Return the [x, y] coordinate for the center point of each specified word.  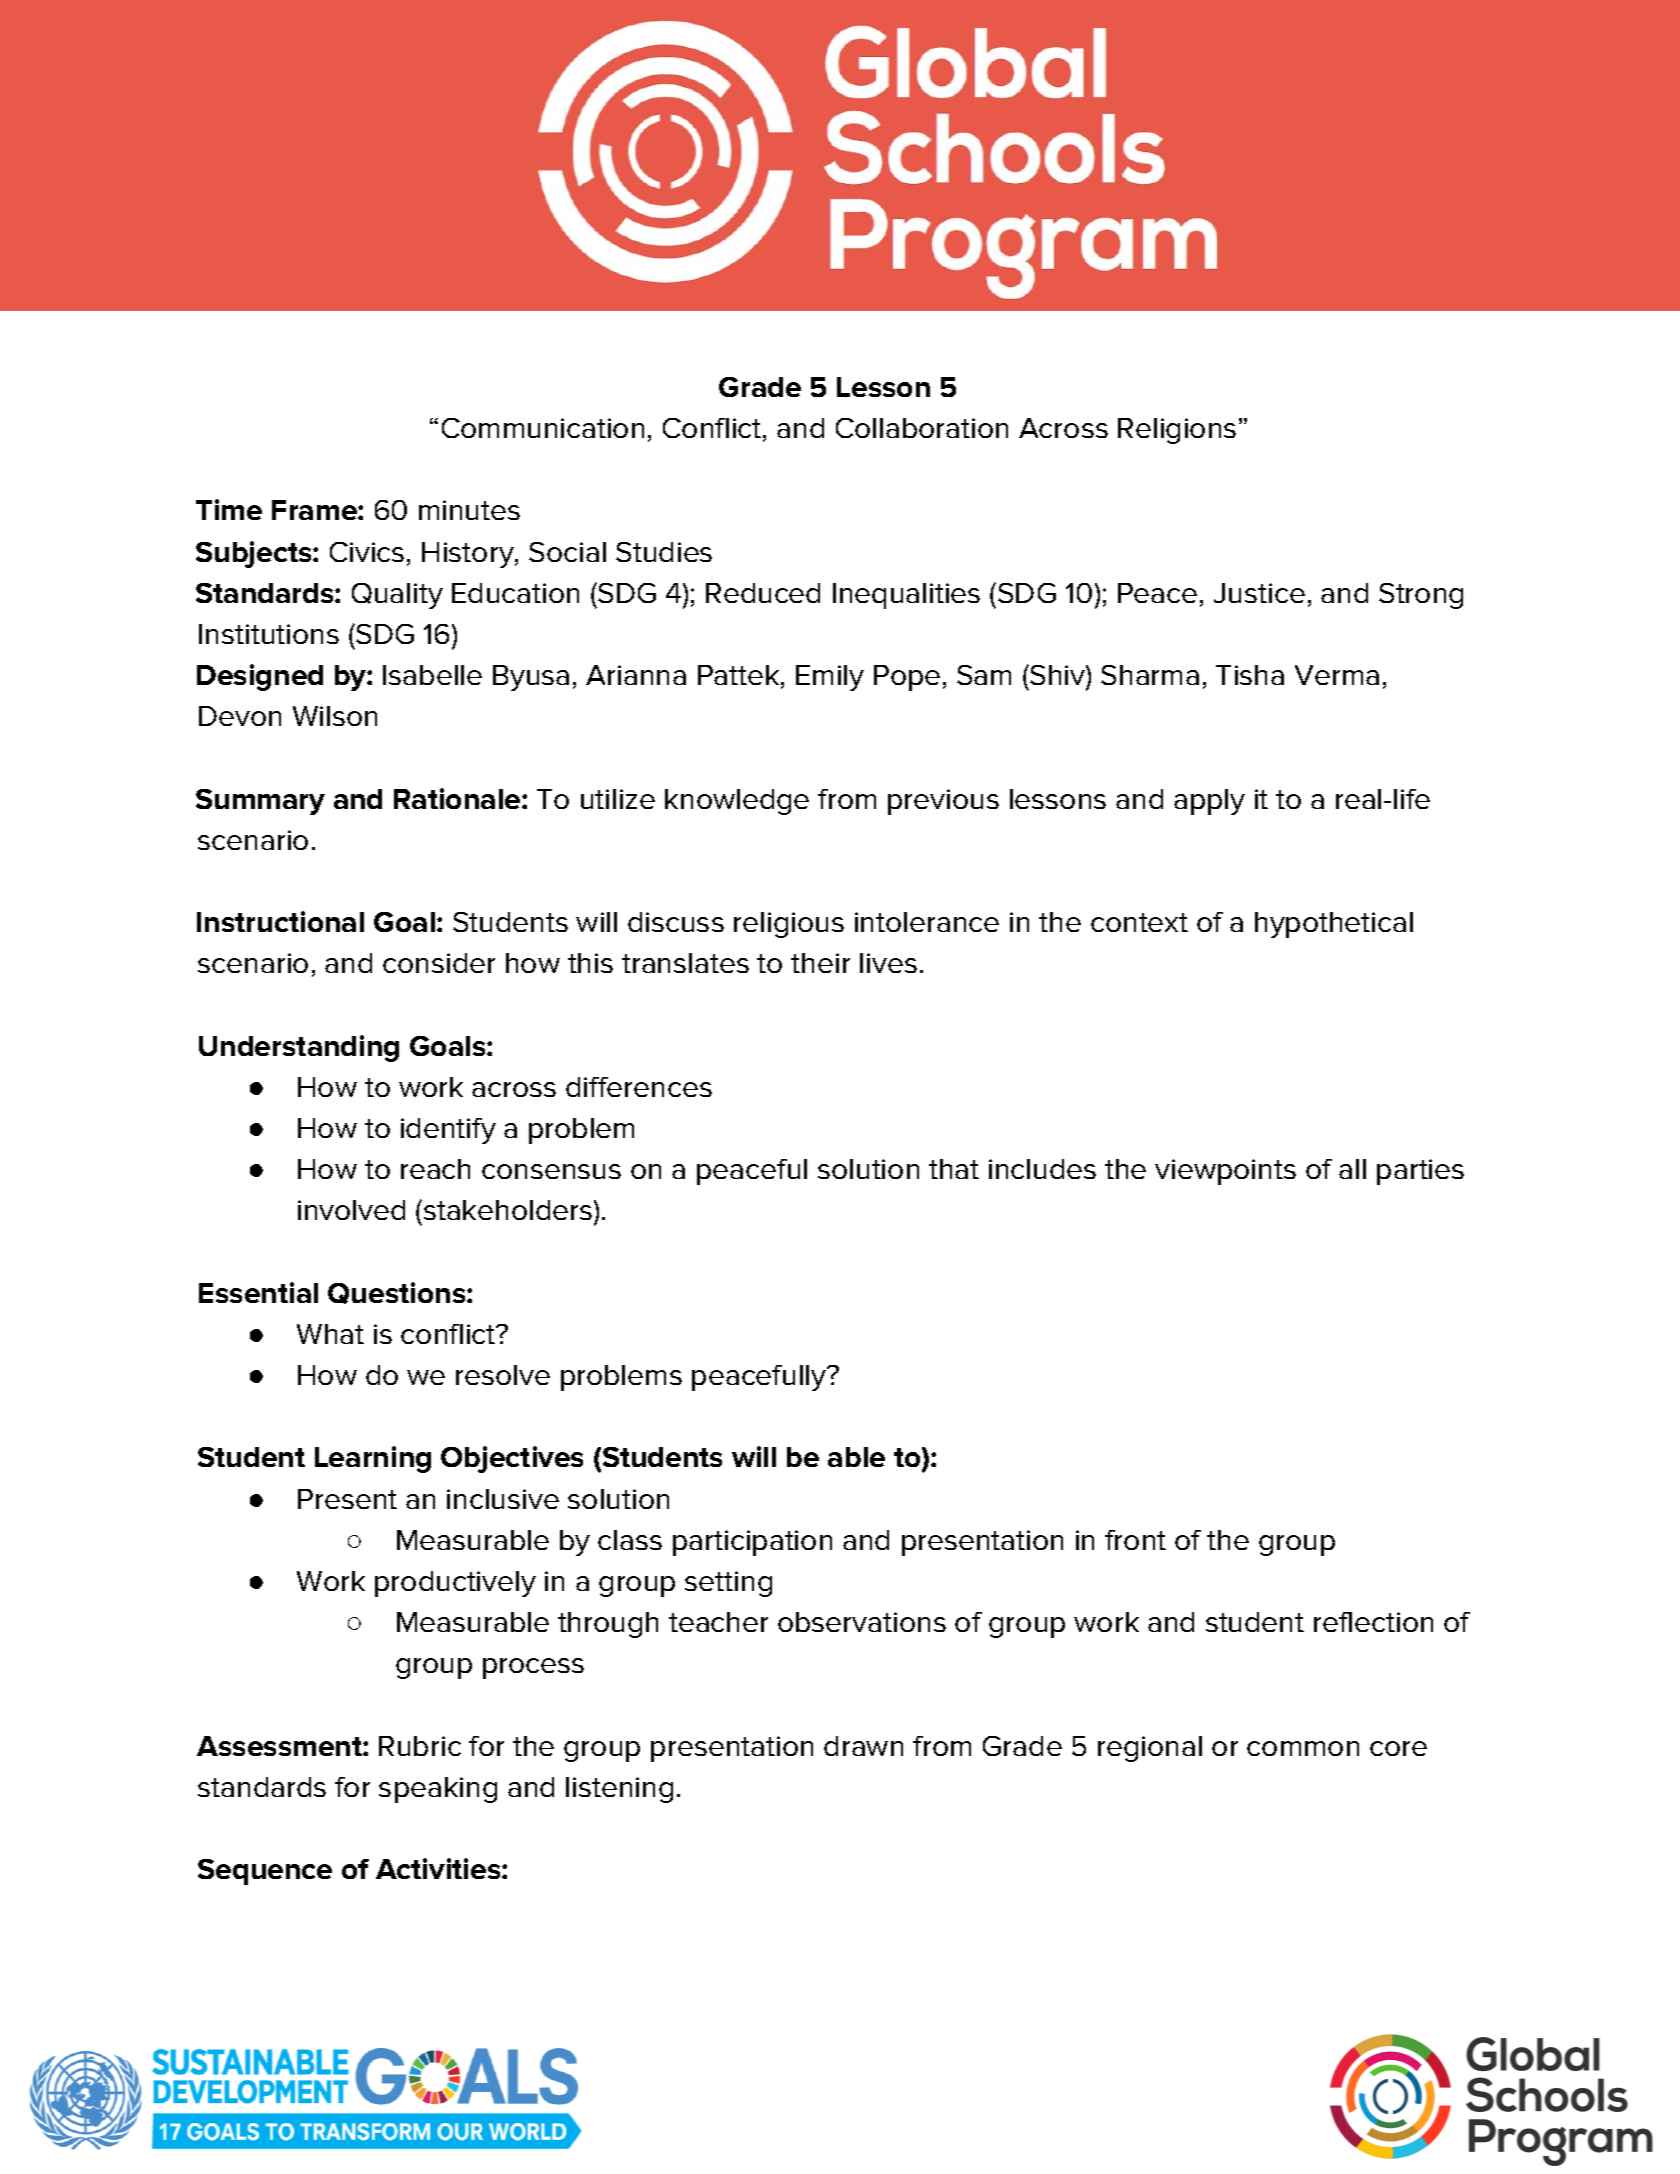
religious [789, 925]
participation [752, 1543]
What [330, 1334]
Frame [315, 510]
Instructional [280, 921]
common [1303, 1748]
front [1135, 1540]
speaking [438, 1790]
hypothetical [1334, 925]
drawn [863, 1746]
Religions [1177, 431]
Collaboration [922, 428]
